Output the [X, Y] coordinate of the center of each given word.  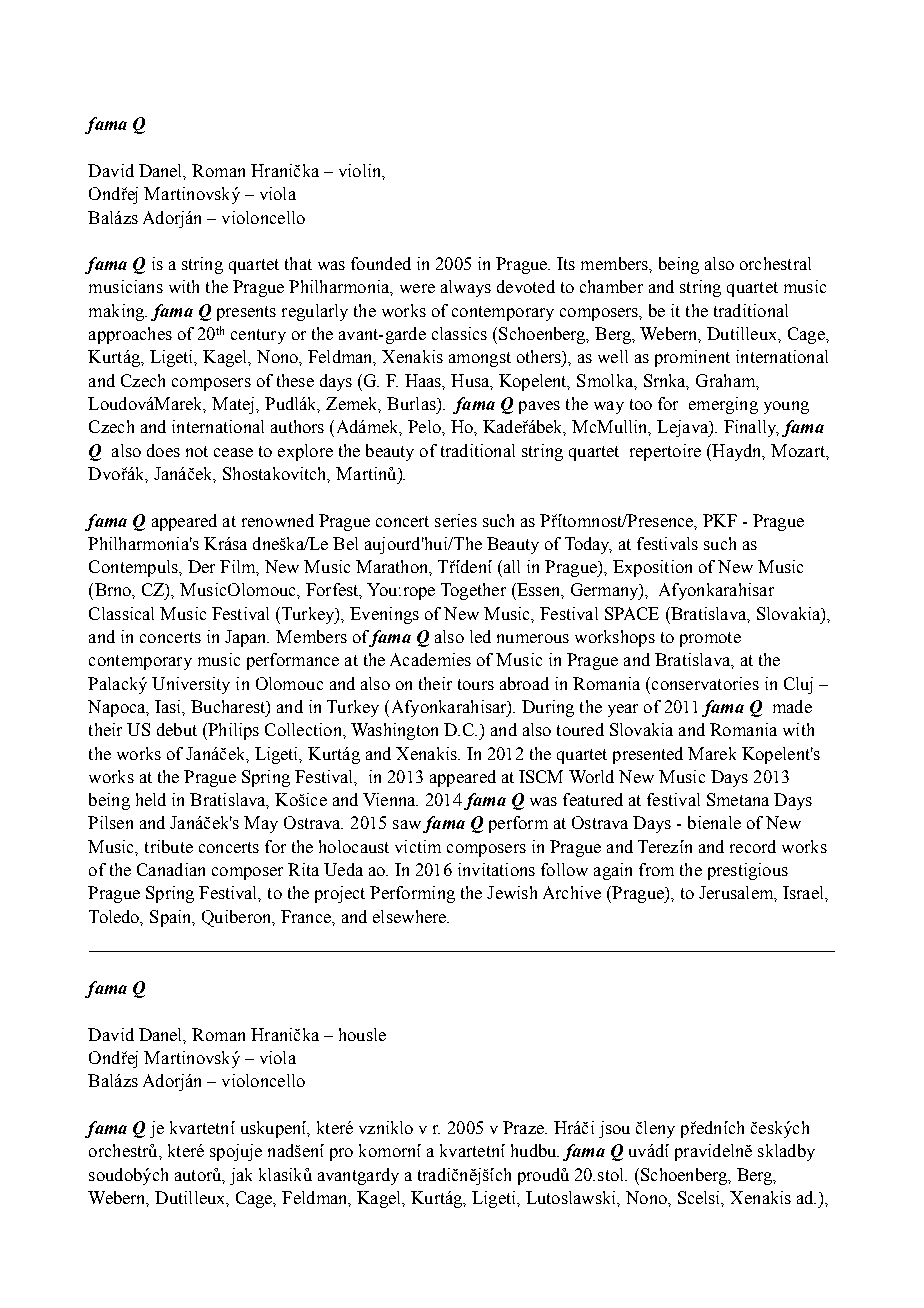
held [151, 799]
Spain [172, 918]
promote [710, 639]
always [466, 288]
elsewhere [411, 916]
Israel [804, 892]
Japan [247, 638]
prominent [692, 358]
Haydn [737, 452]
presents [246, 313]
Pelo [425, 426]
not [197, 451]
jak [241, 1176]
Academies [430, 659]
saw [407, 824]
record [753, 846]
